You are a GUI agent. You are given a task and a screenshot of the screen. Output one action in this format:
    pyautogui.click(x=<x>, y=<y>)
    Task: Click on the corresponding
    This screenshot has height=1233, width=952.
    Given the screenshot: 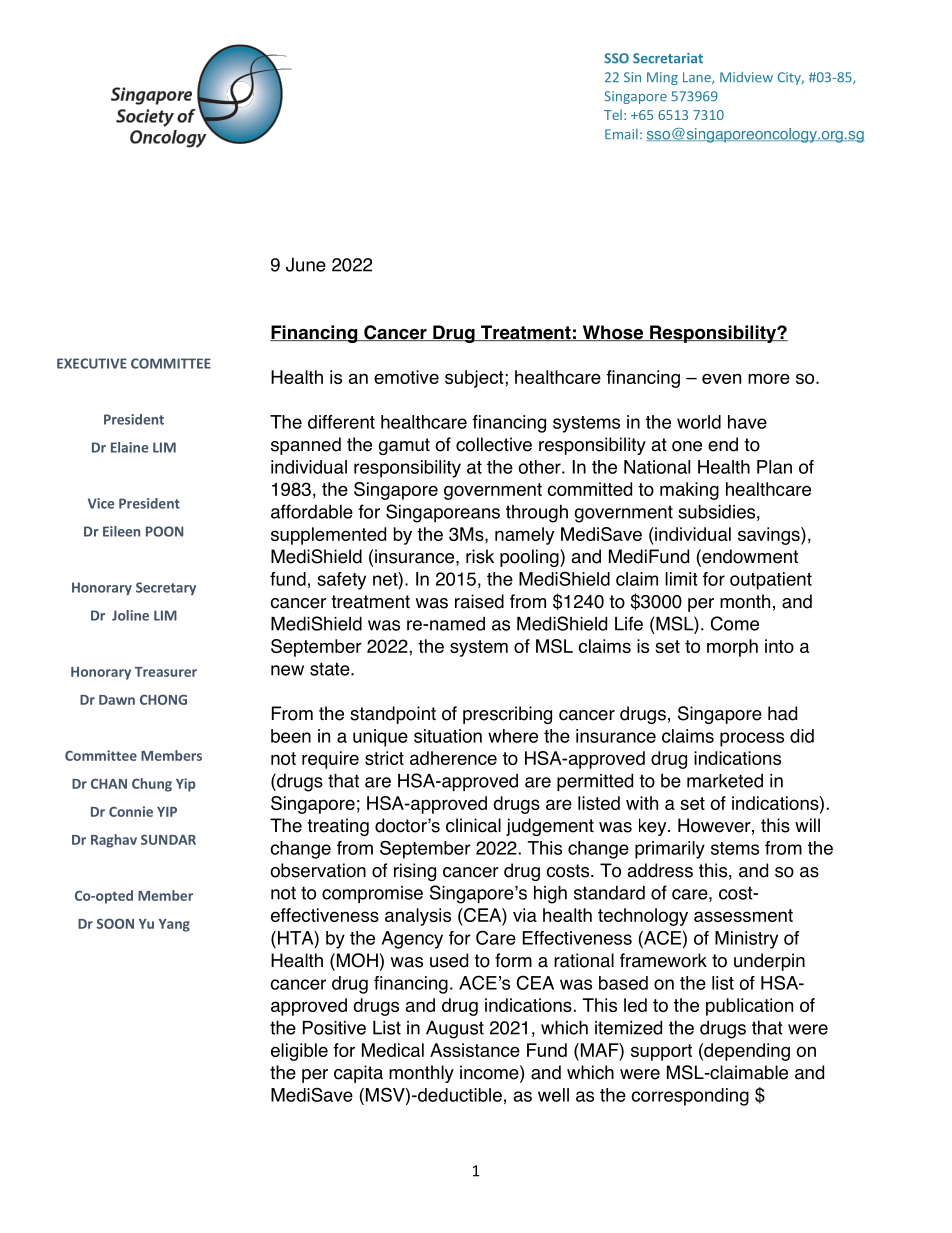 What is the action you would take?
    pyautogui.click(x=690, y=1097)
